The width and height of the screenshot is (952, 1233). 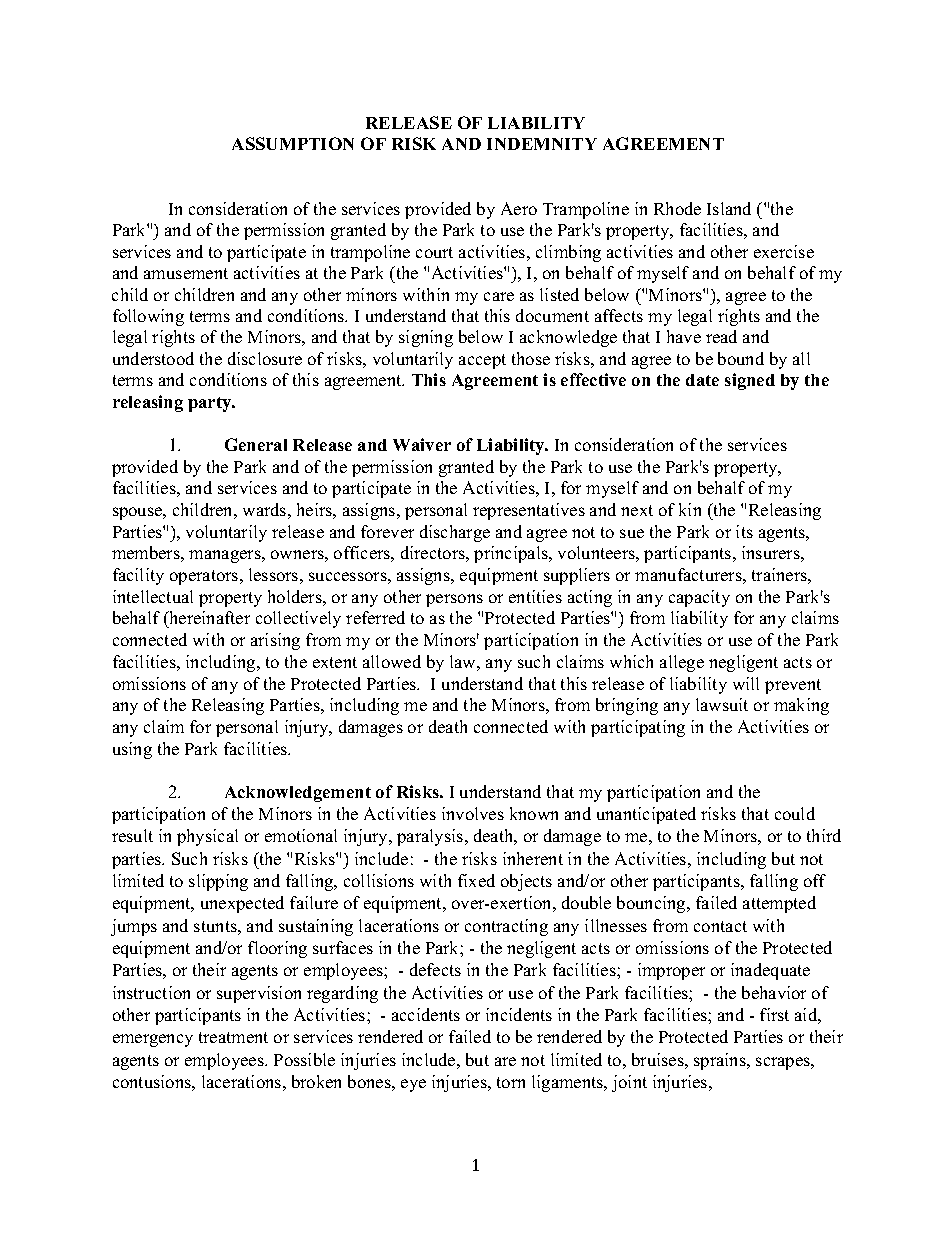 What do you see at coordinates (744, 531) in the screenshot?
I see `its` at bounding box center [744, 531].
